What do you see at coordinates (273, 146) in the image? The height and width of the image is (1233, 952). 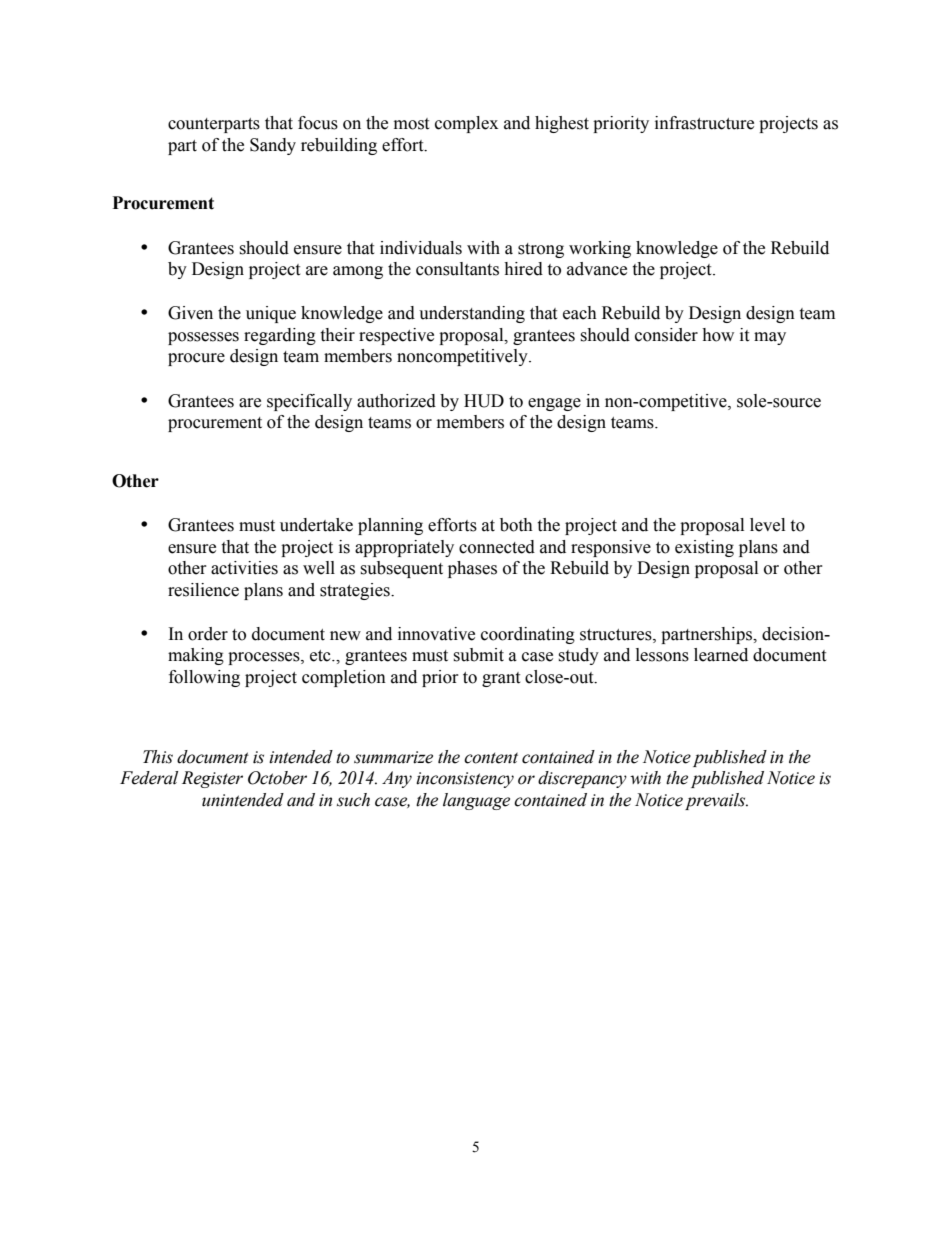 I see `Sandy` at bounding box center [273, 146].
